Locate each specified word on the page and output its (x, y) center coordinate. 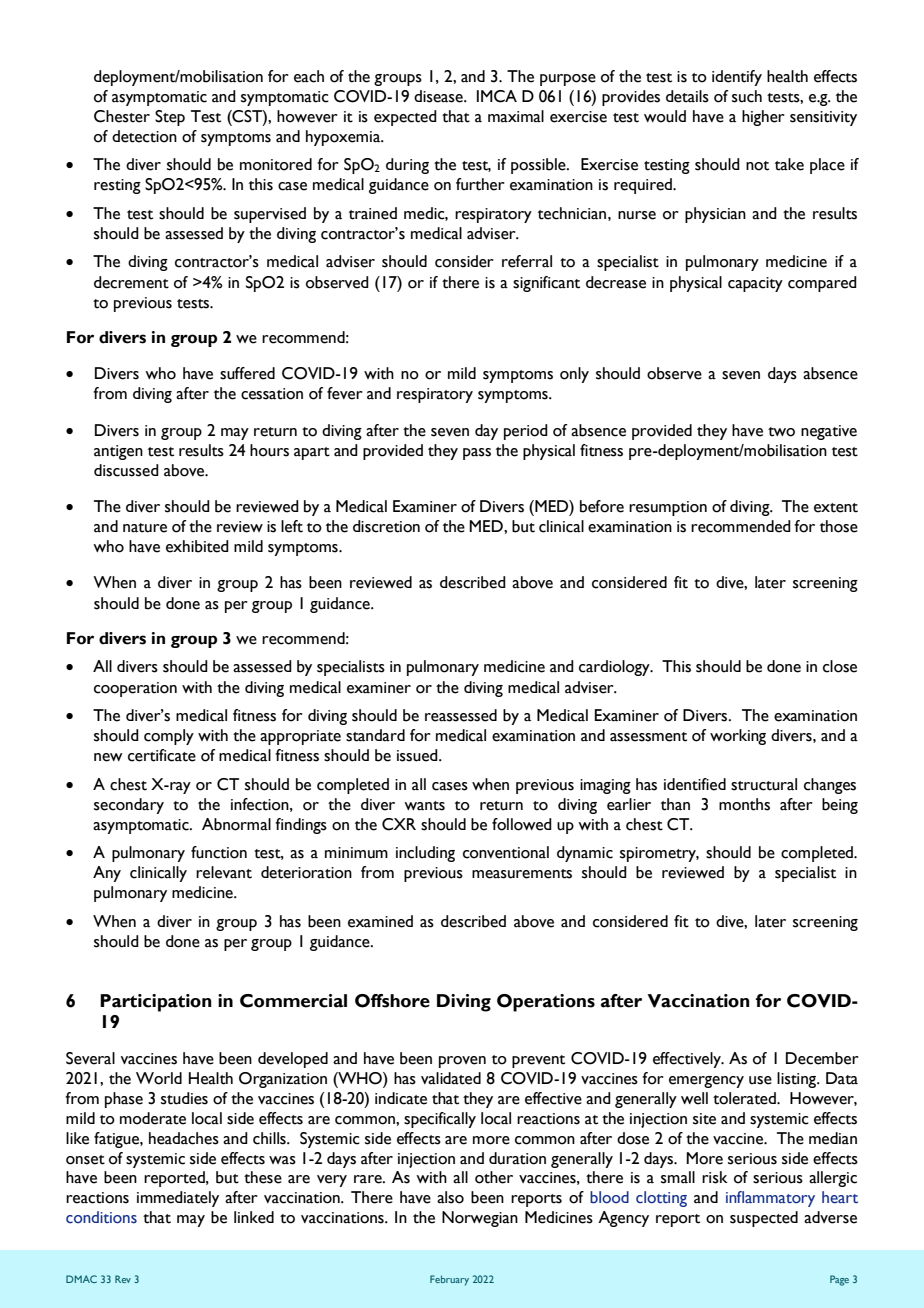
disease (439, 96)
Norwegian (480, 1219)
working (738, 737)
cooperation (135, 689)
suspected (764, 1219)
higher (763, 118)
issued (418, 755)
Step (170, 118)
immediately (178, 1199)
